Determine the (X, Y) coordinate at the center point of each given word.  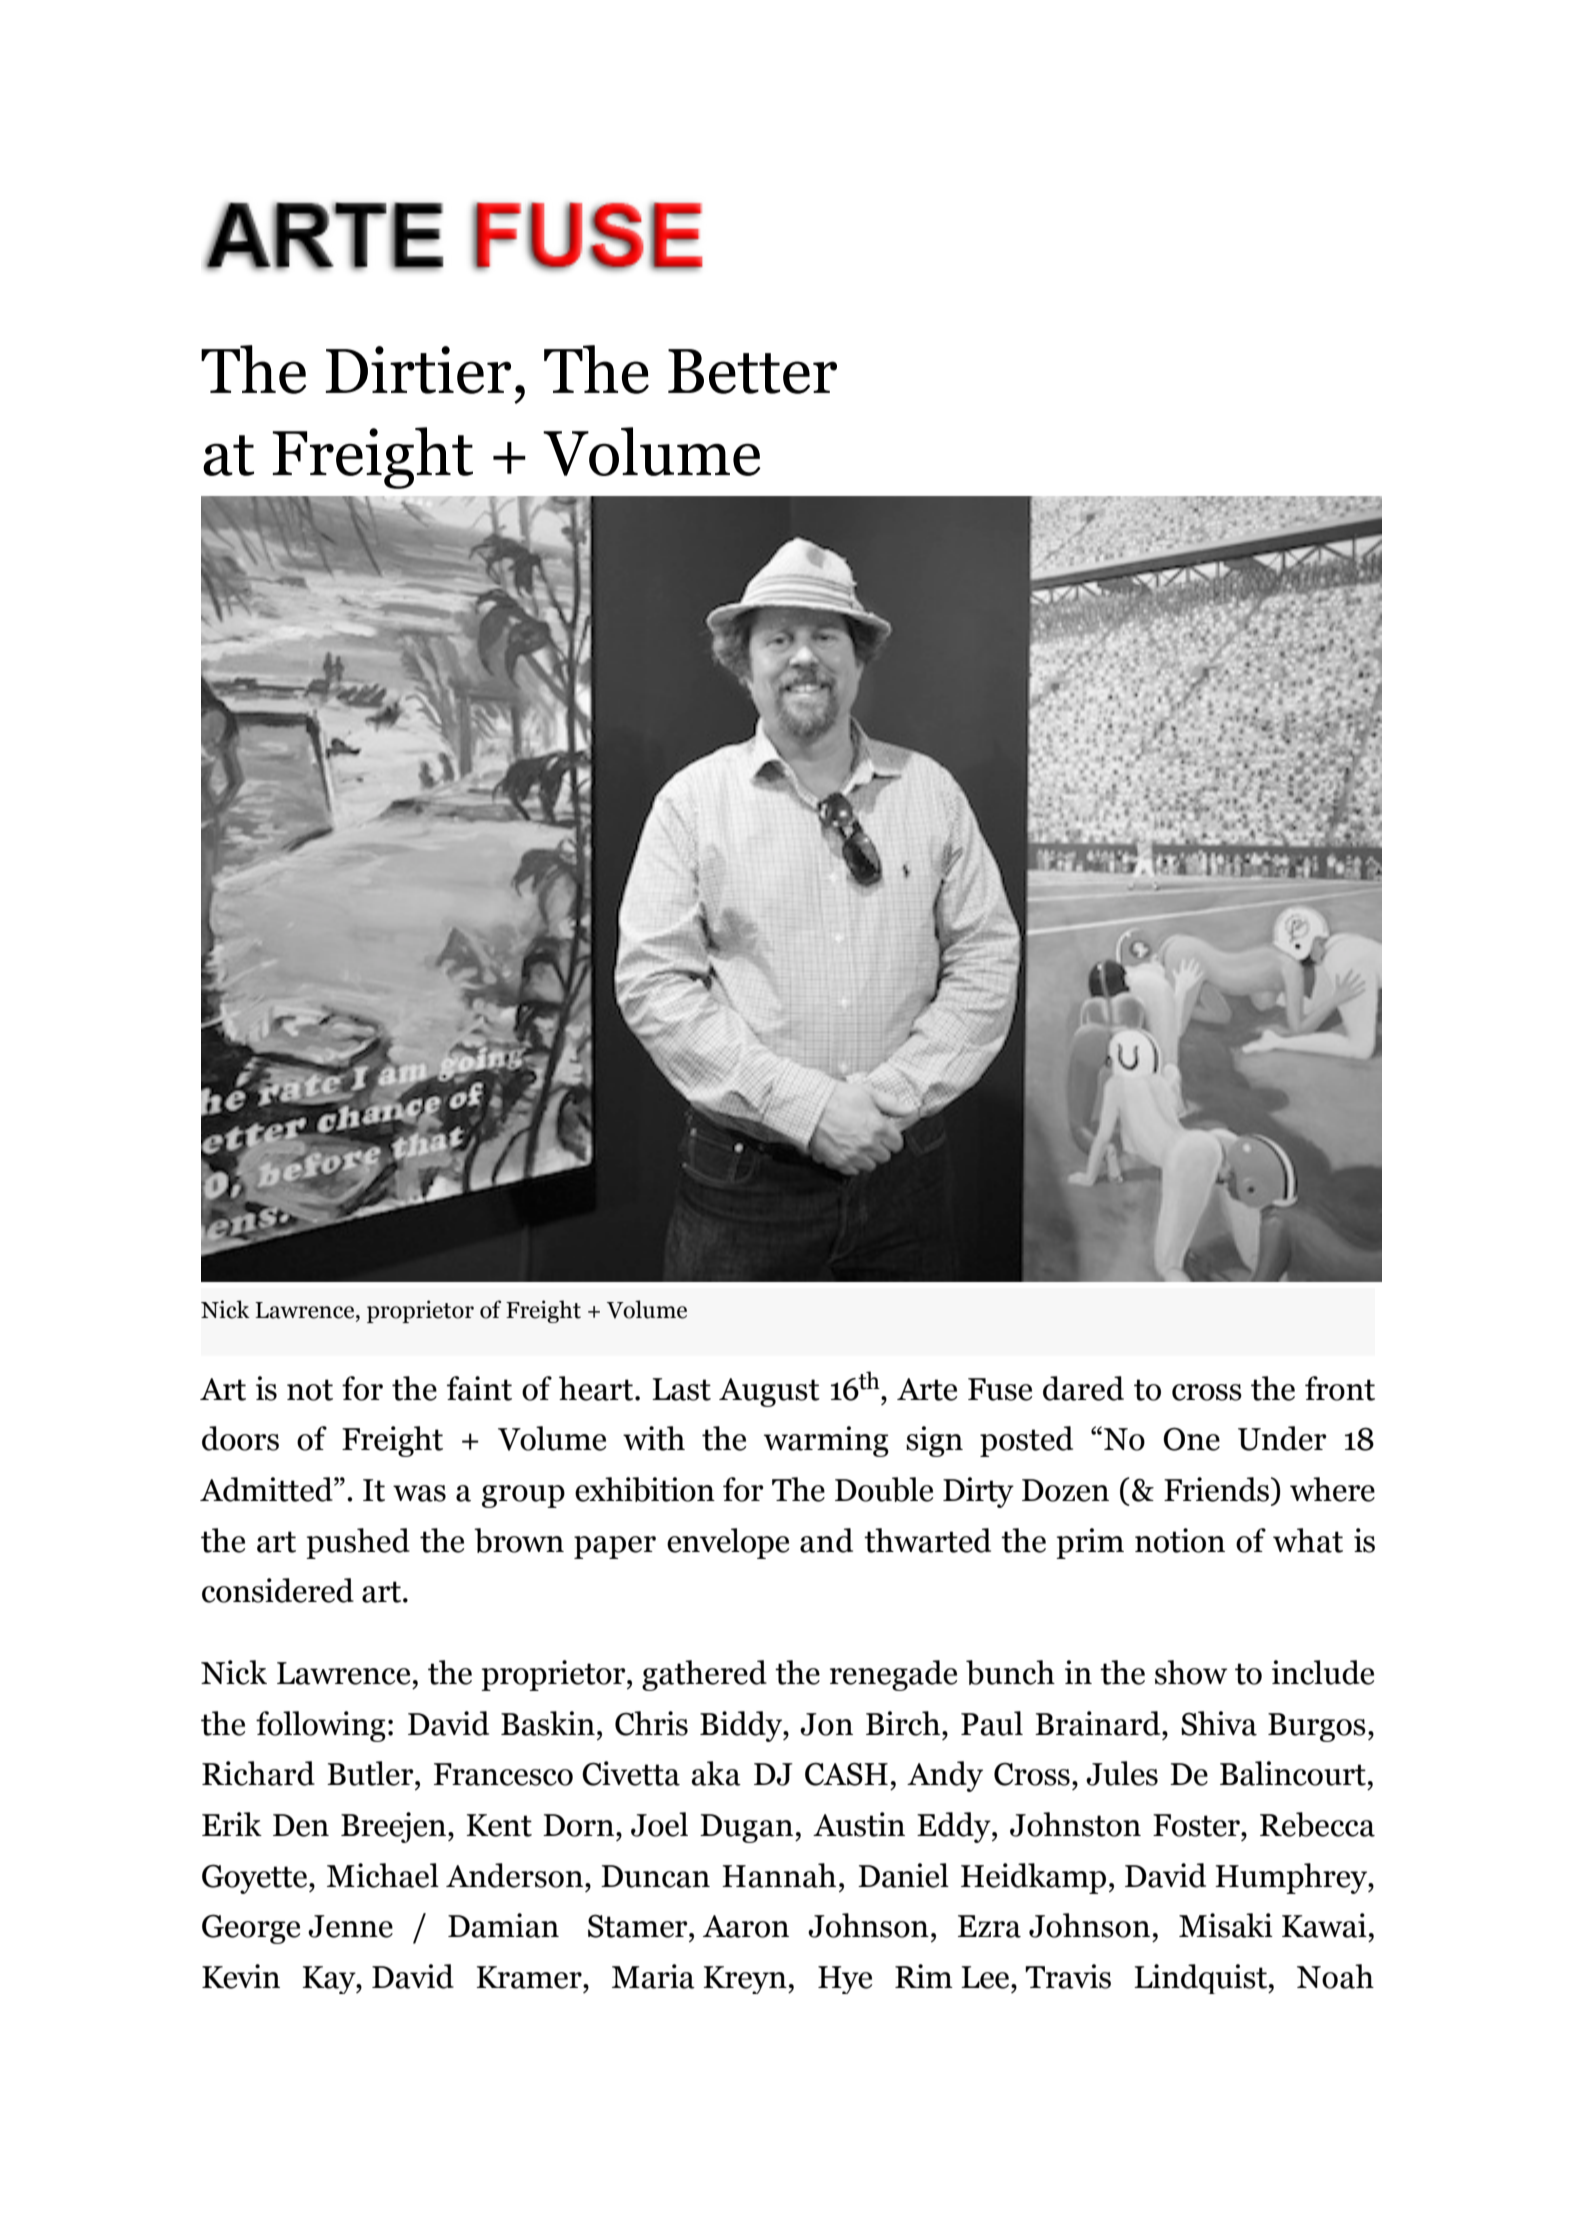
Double (884, 1489)
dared (1083, 1388)
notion (1180, 1540)
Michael (383, 1875)
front (1340, 1388)
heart (596, 1388)
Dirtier (418, 370)
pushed (358, 1543)
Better (752, 371)
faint (479, 1388)
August (769, 1392)
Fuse (1000, 1389)
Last (681, 1389)
